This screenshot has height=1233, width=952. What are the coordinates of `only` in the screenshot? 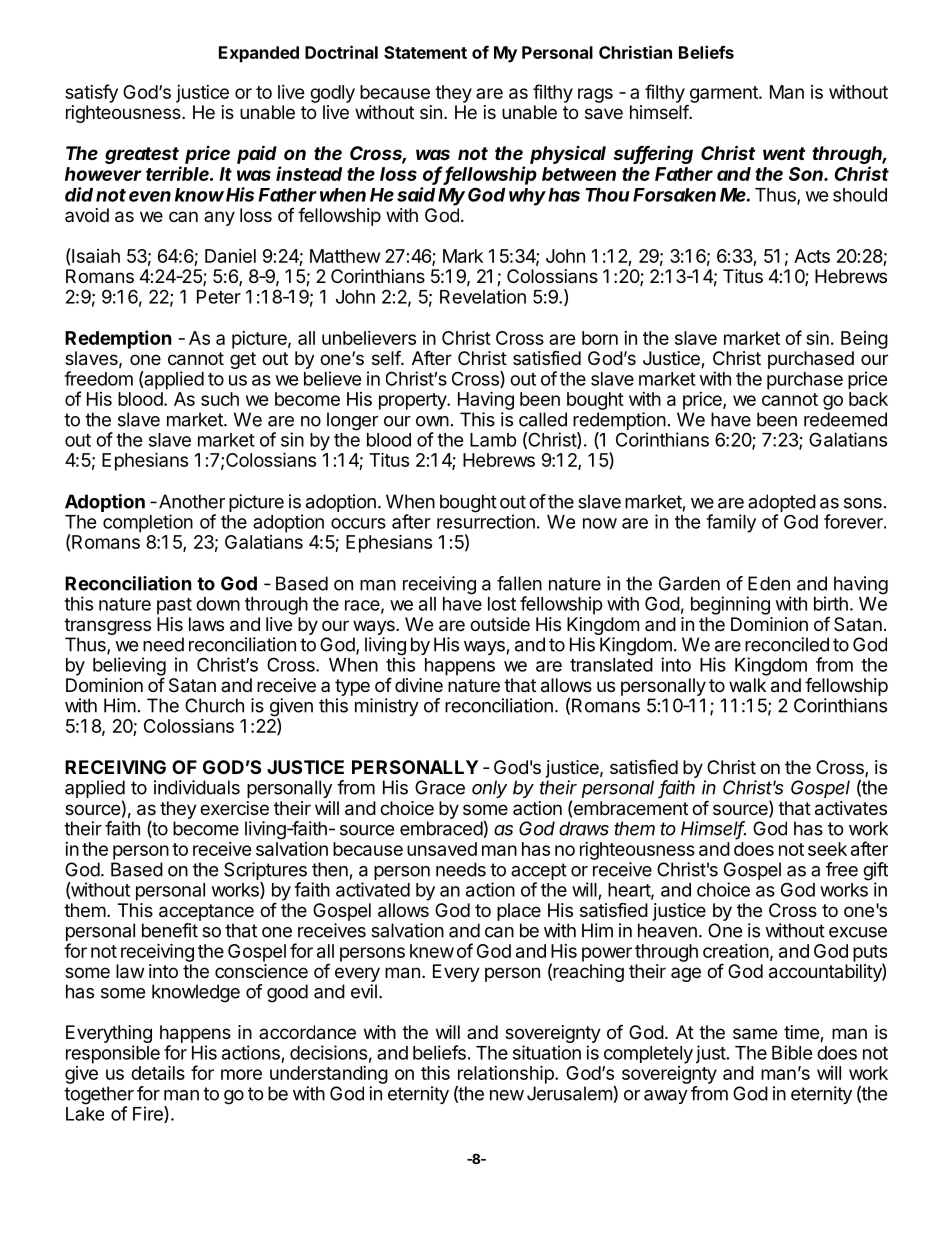 It's located at (489, 789).
